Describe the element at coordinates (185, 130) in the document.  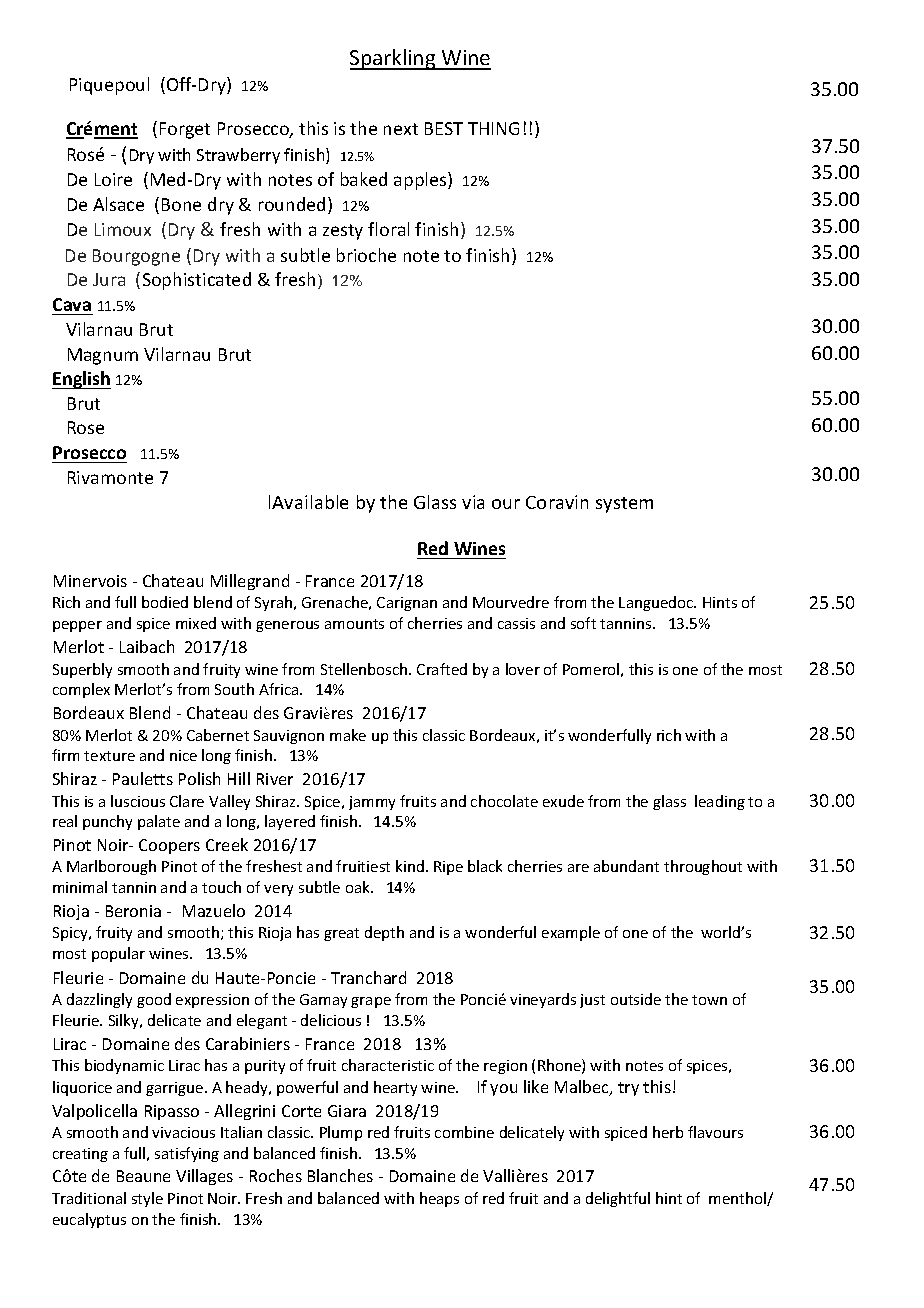
I see `Forget` at that location.
